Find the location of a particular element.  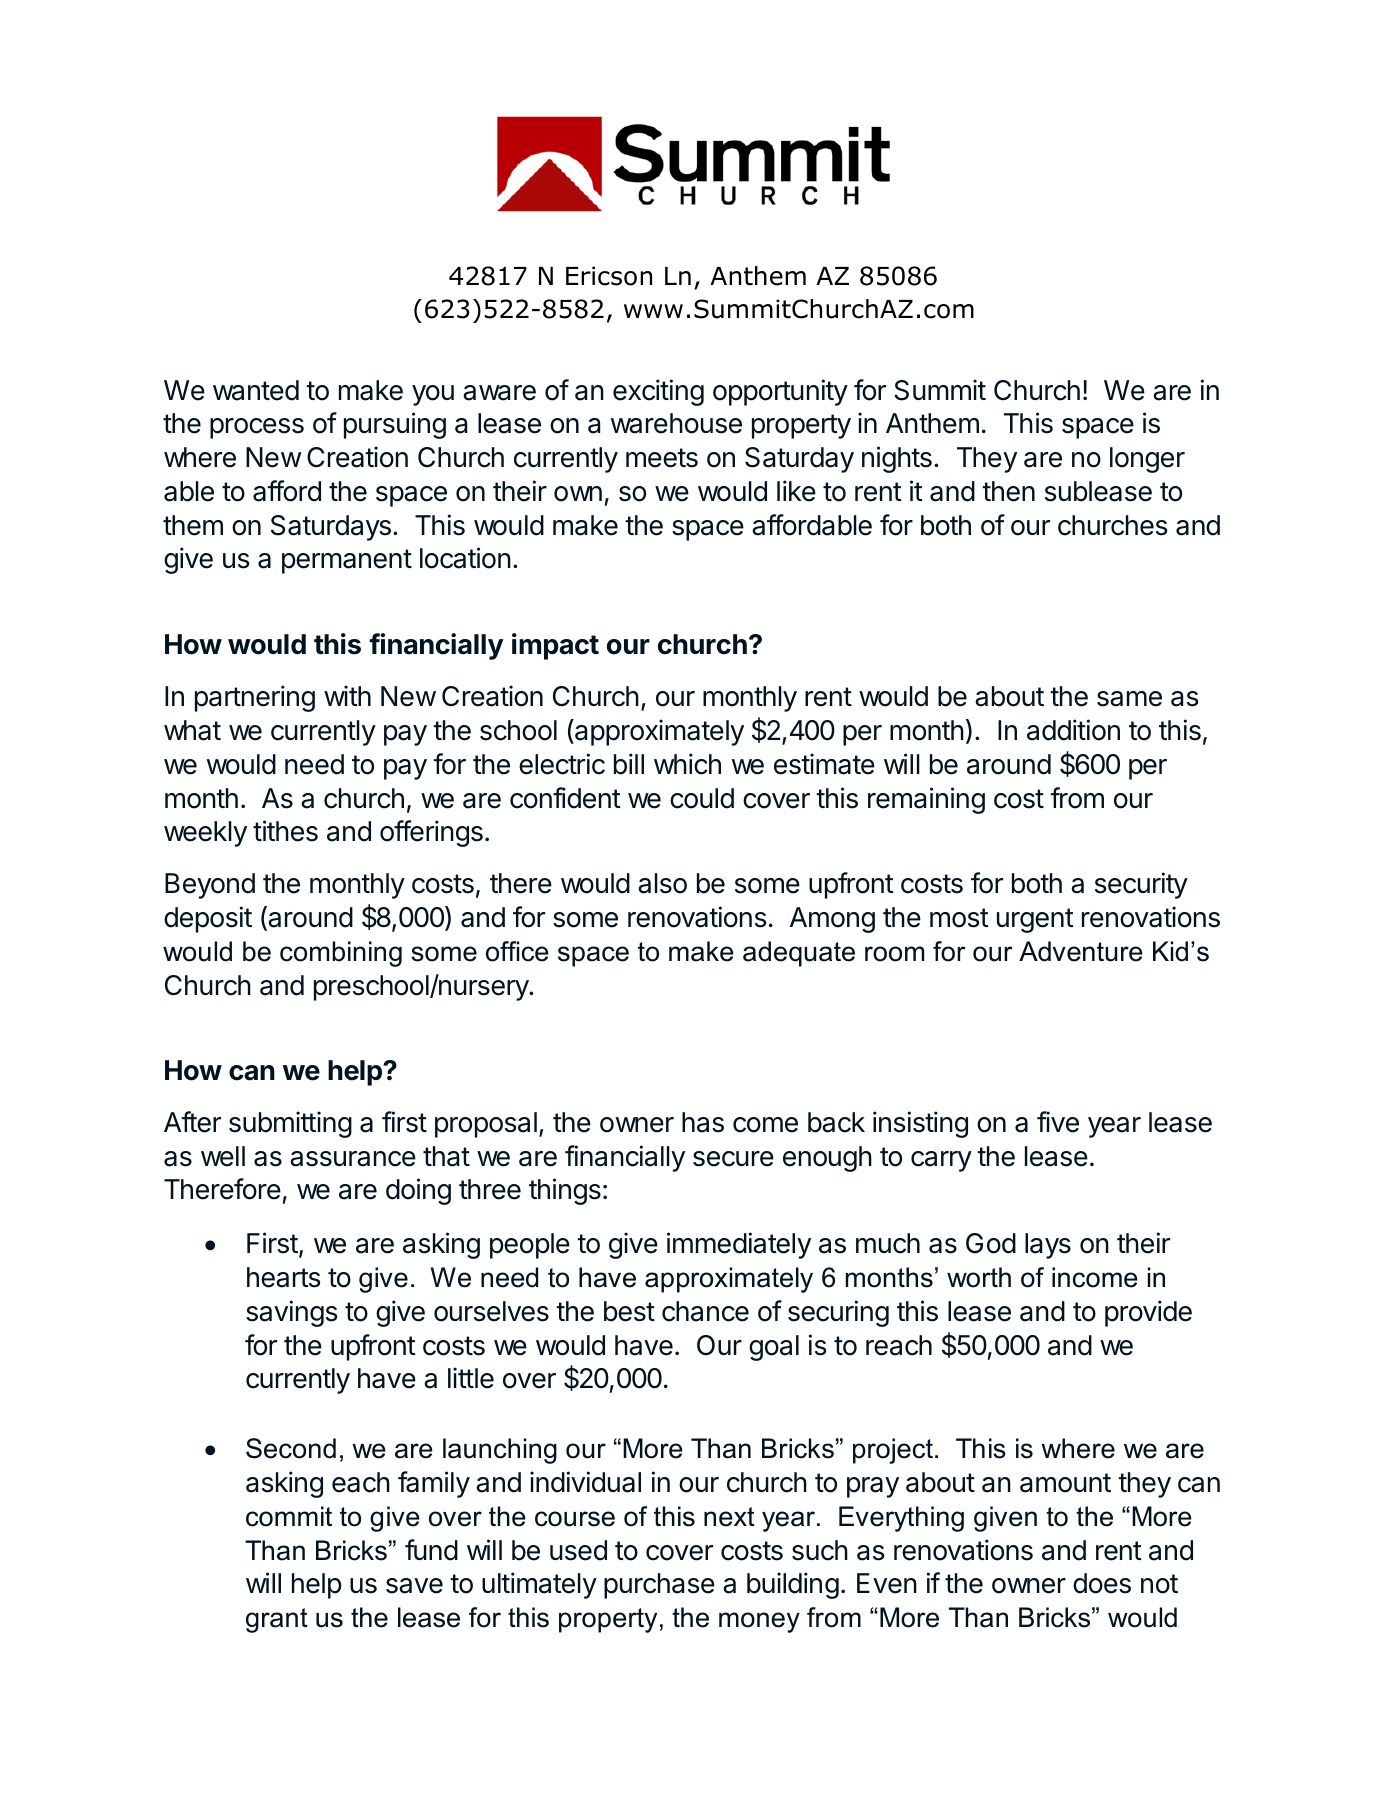

five is located at coordinates (1058, 1122).
